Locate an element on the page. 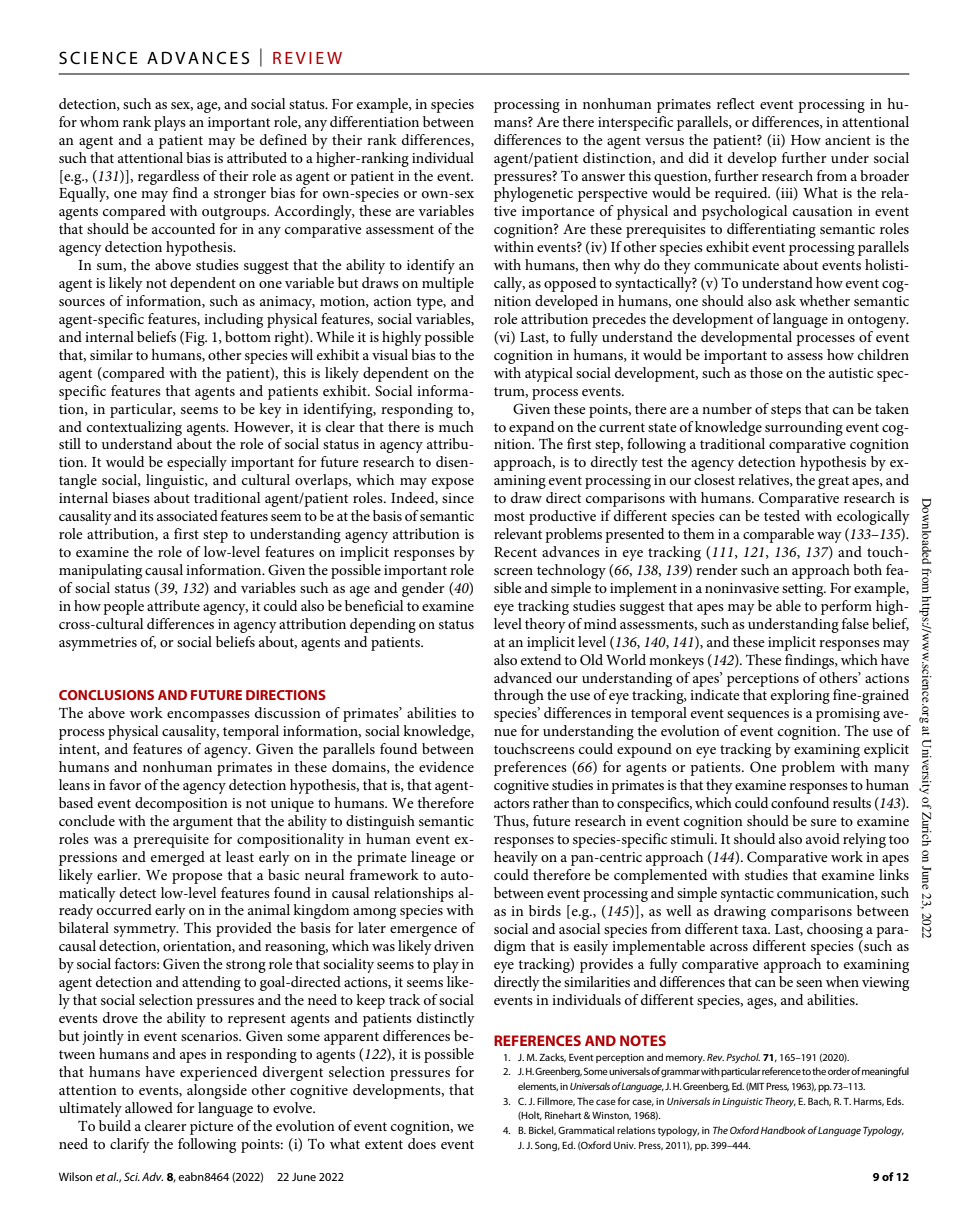 The width and height of the page is (968, 1232). gender is located at coordinates (423, 589).
